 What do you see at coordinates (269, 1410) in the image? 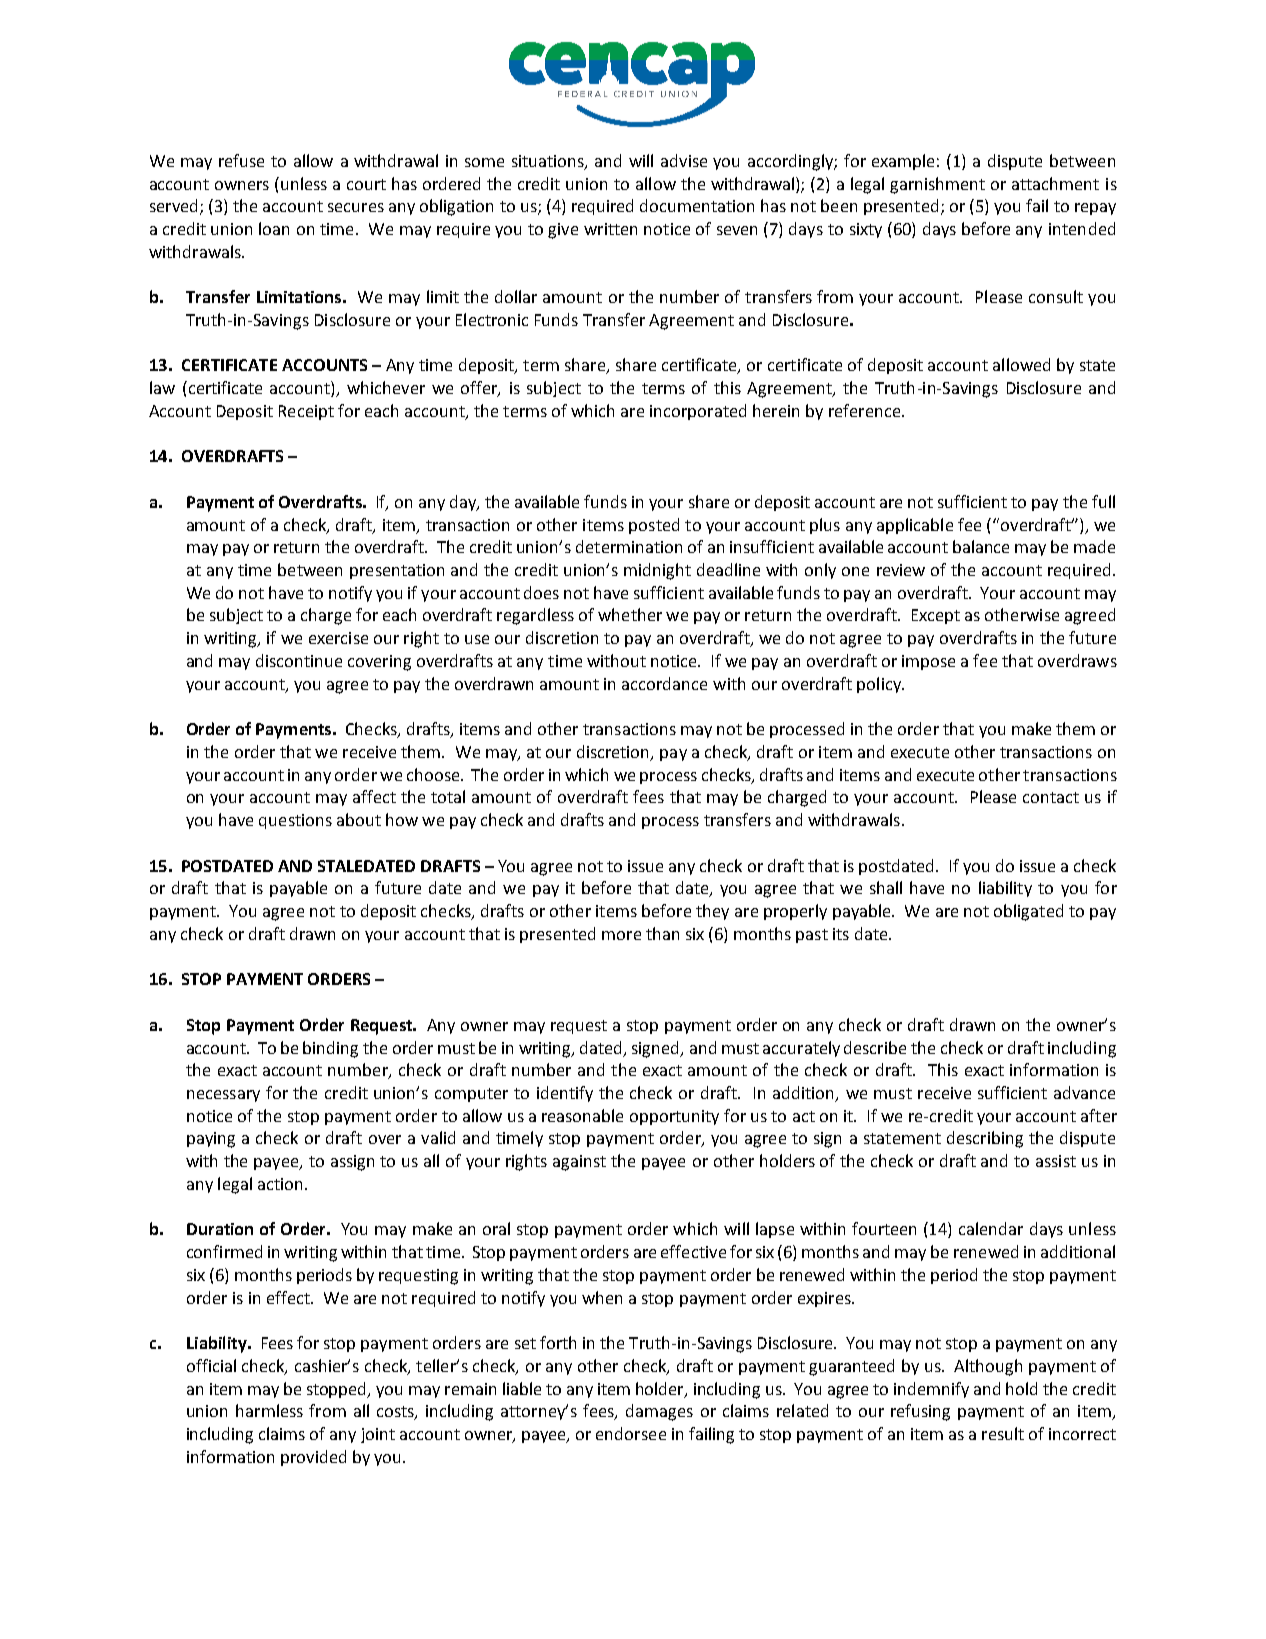
I see `harmless` at bounding box center [269, 1410].
